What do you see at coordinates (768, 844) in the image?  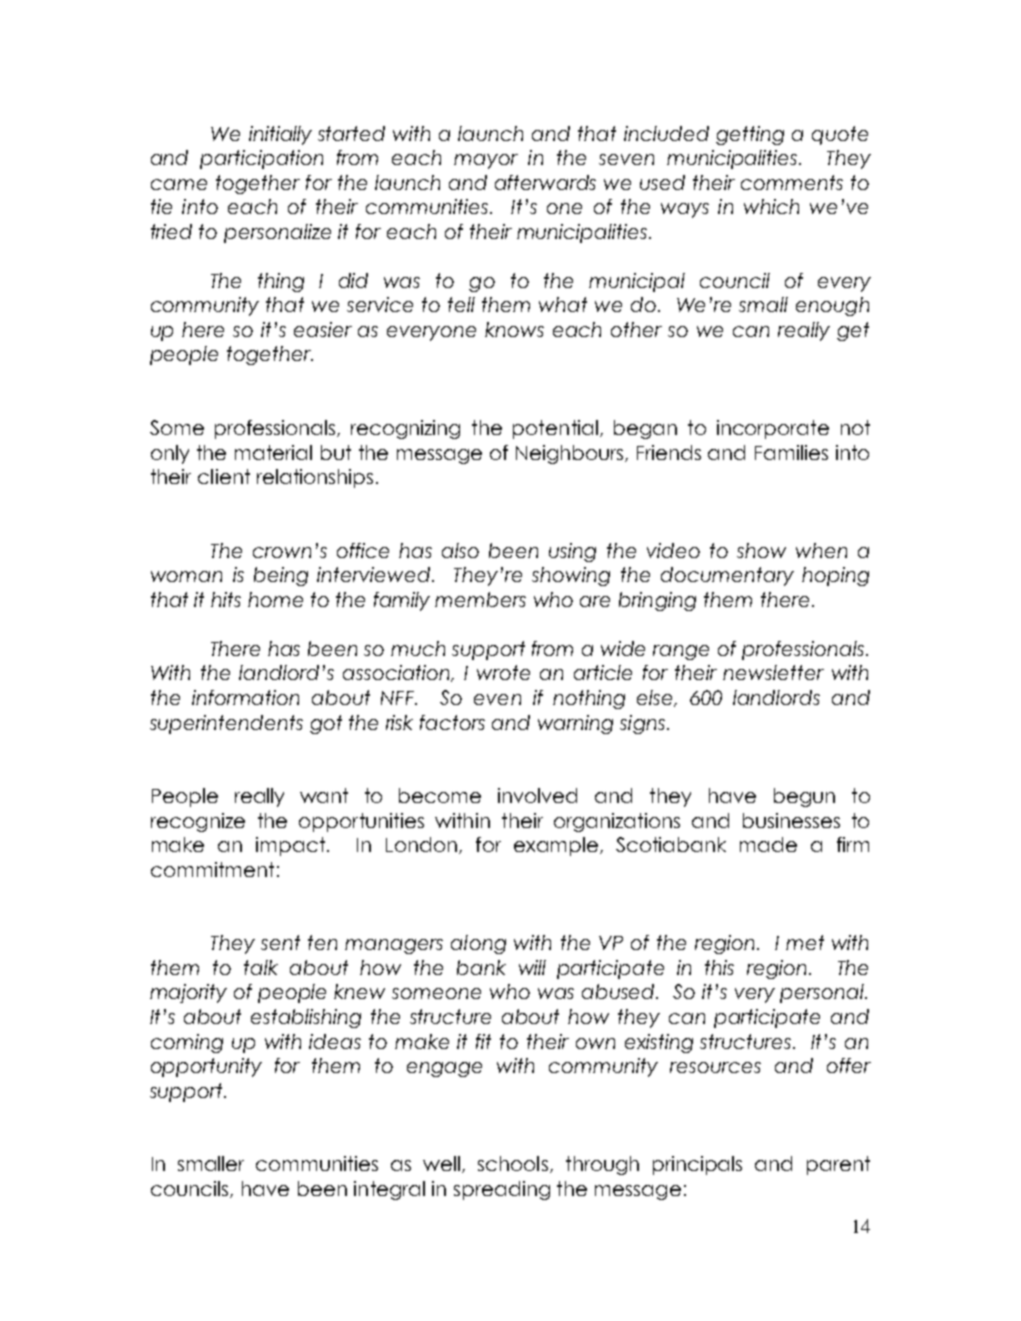 I see `made` at bounding box center [768, 844].
